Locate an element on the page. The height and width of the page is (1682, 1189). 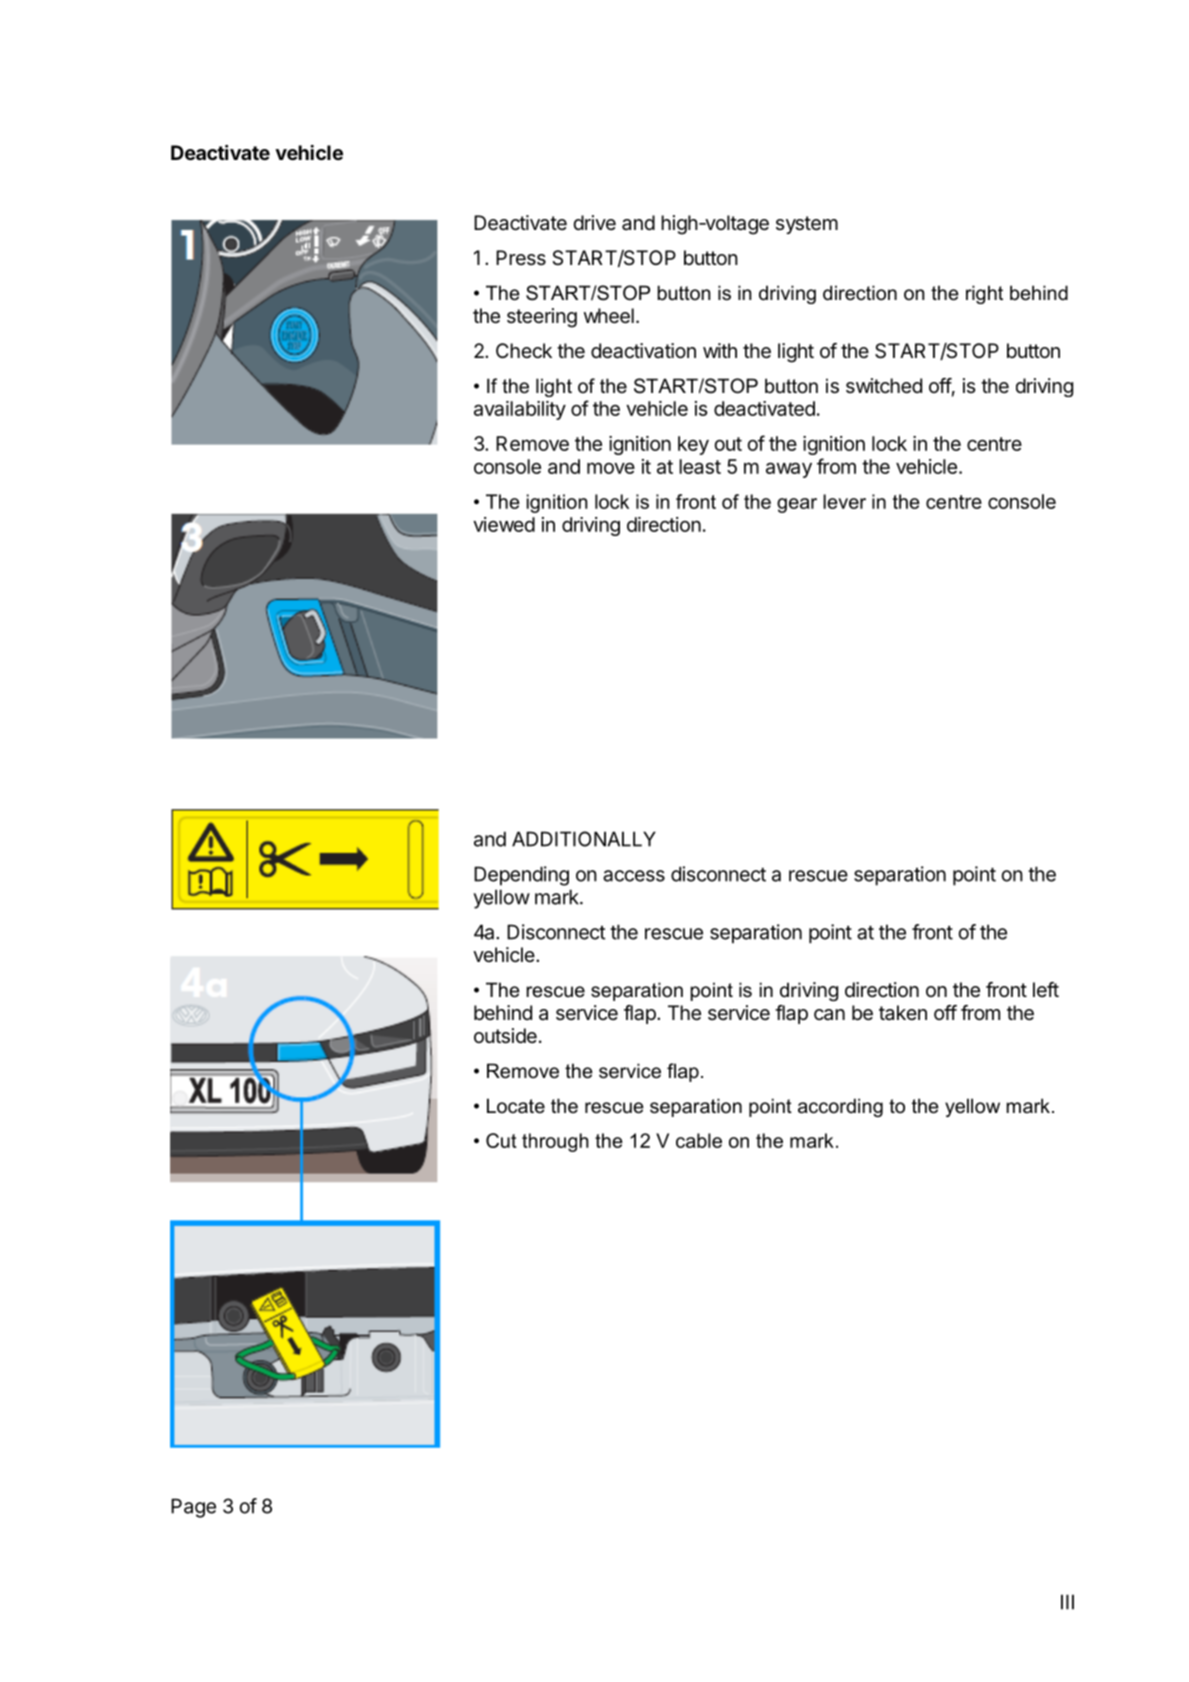
according is located at coordinates (840, 1107).
